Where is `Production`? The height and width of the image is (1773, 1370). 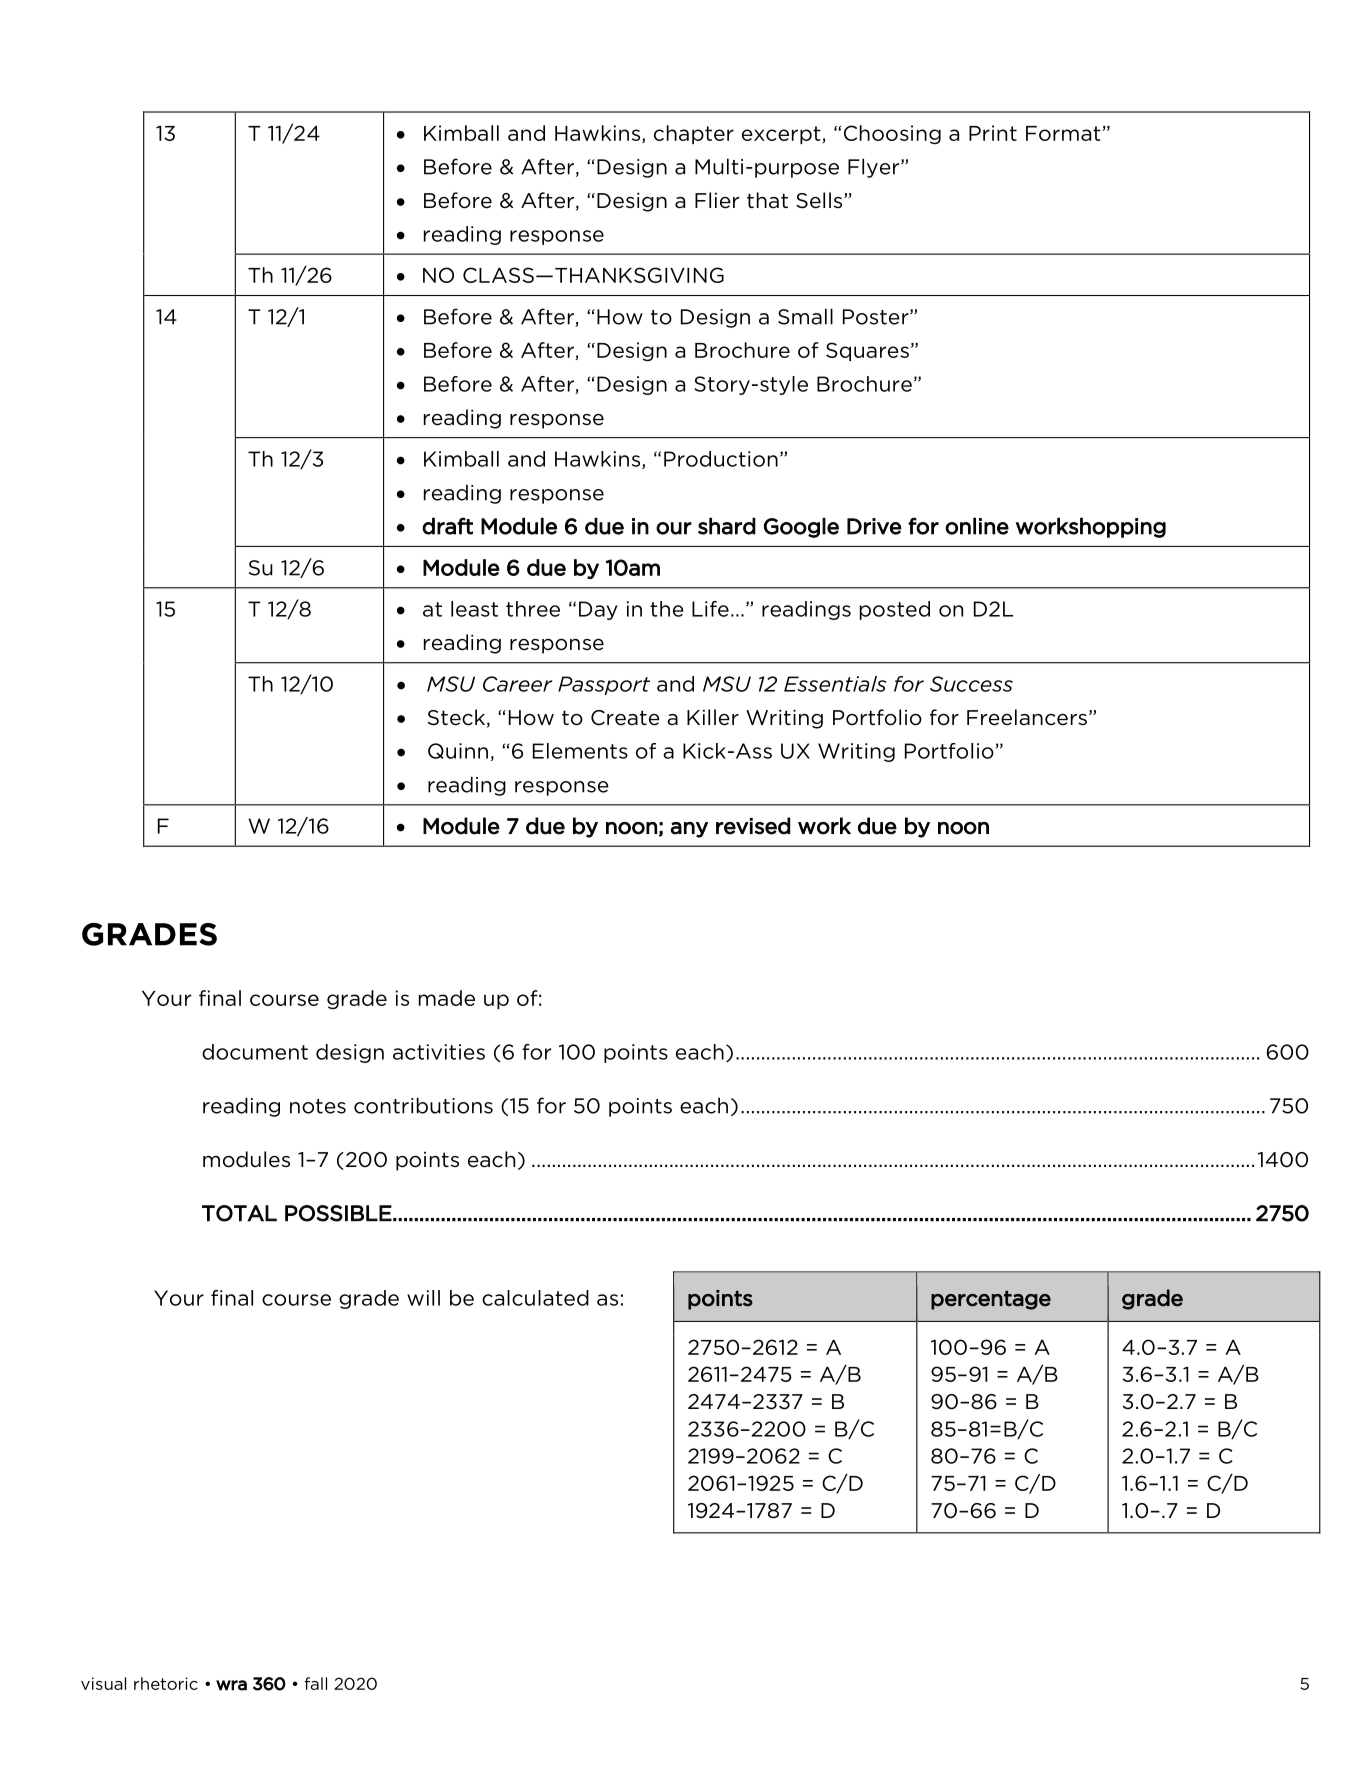
Production is located at coordinates (721, 459).
